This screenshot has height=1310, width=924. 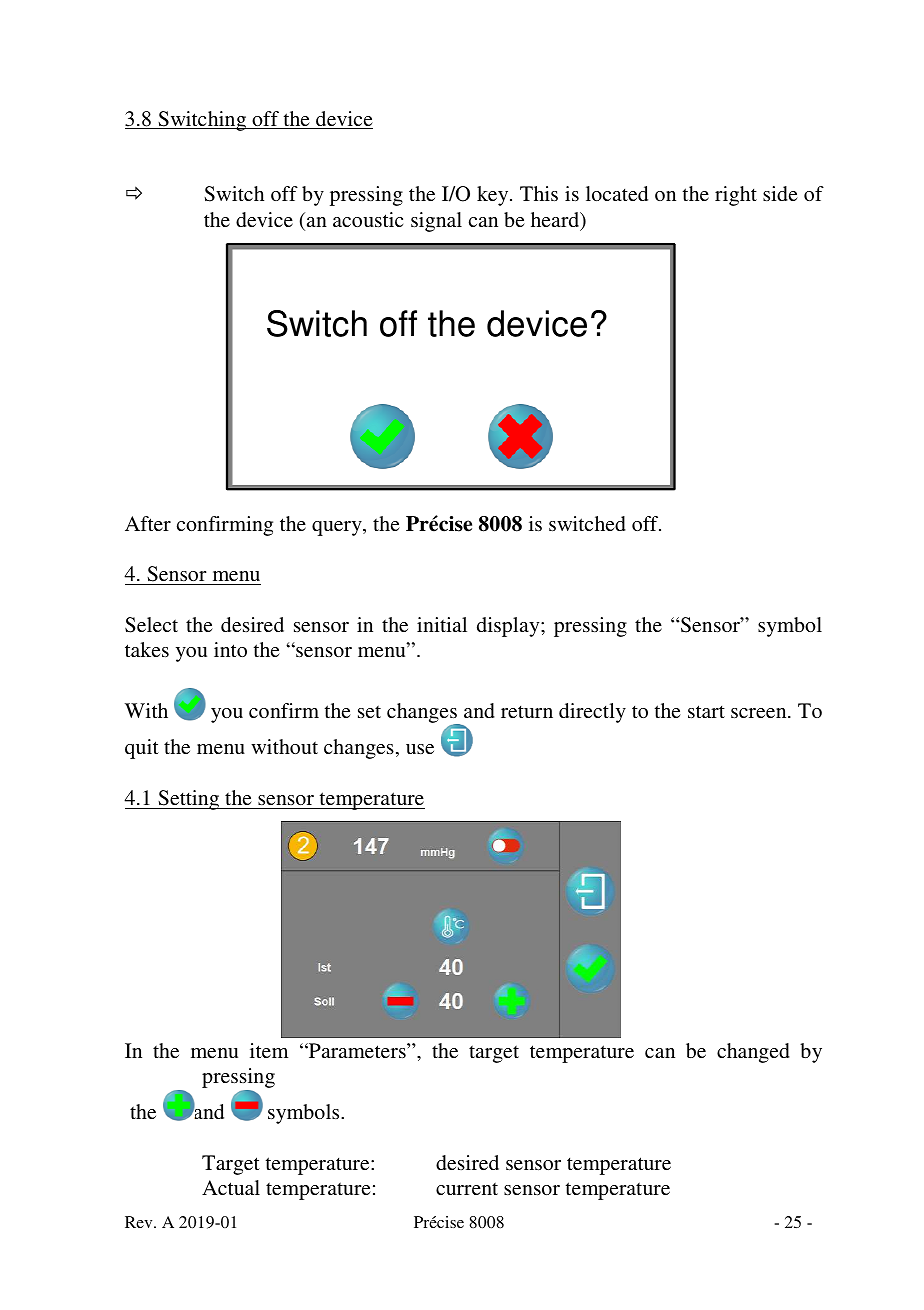 I want to click on right, so click(x=736, y=196).
